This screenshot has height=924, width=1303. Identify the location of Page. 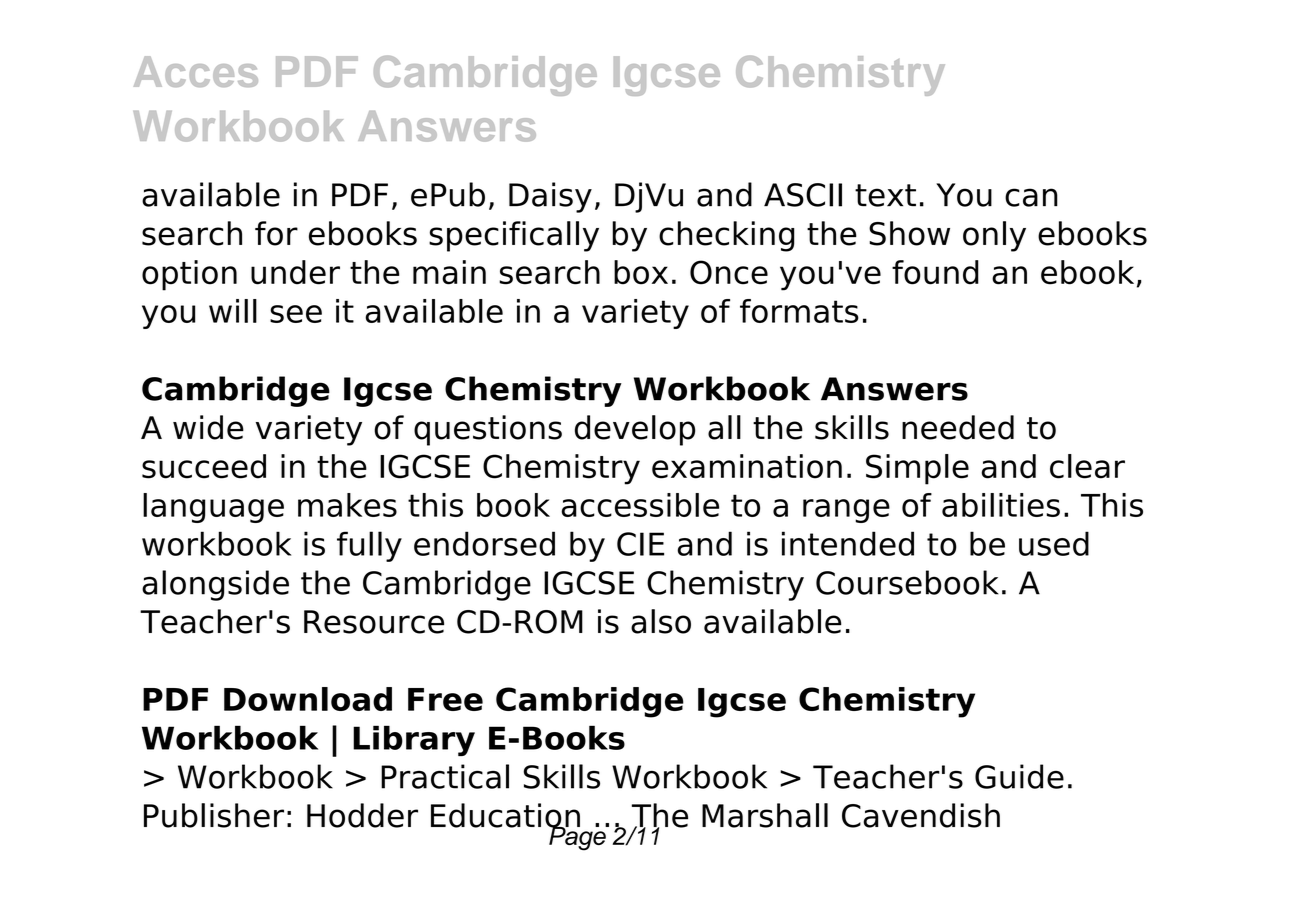
(577, 837).
